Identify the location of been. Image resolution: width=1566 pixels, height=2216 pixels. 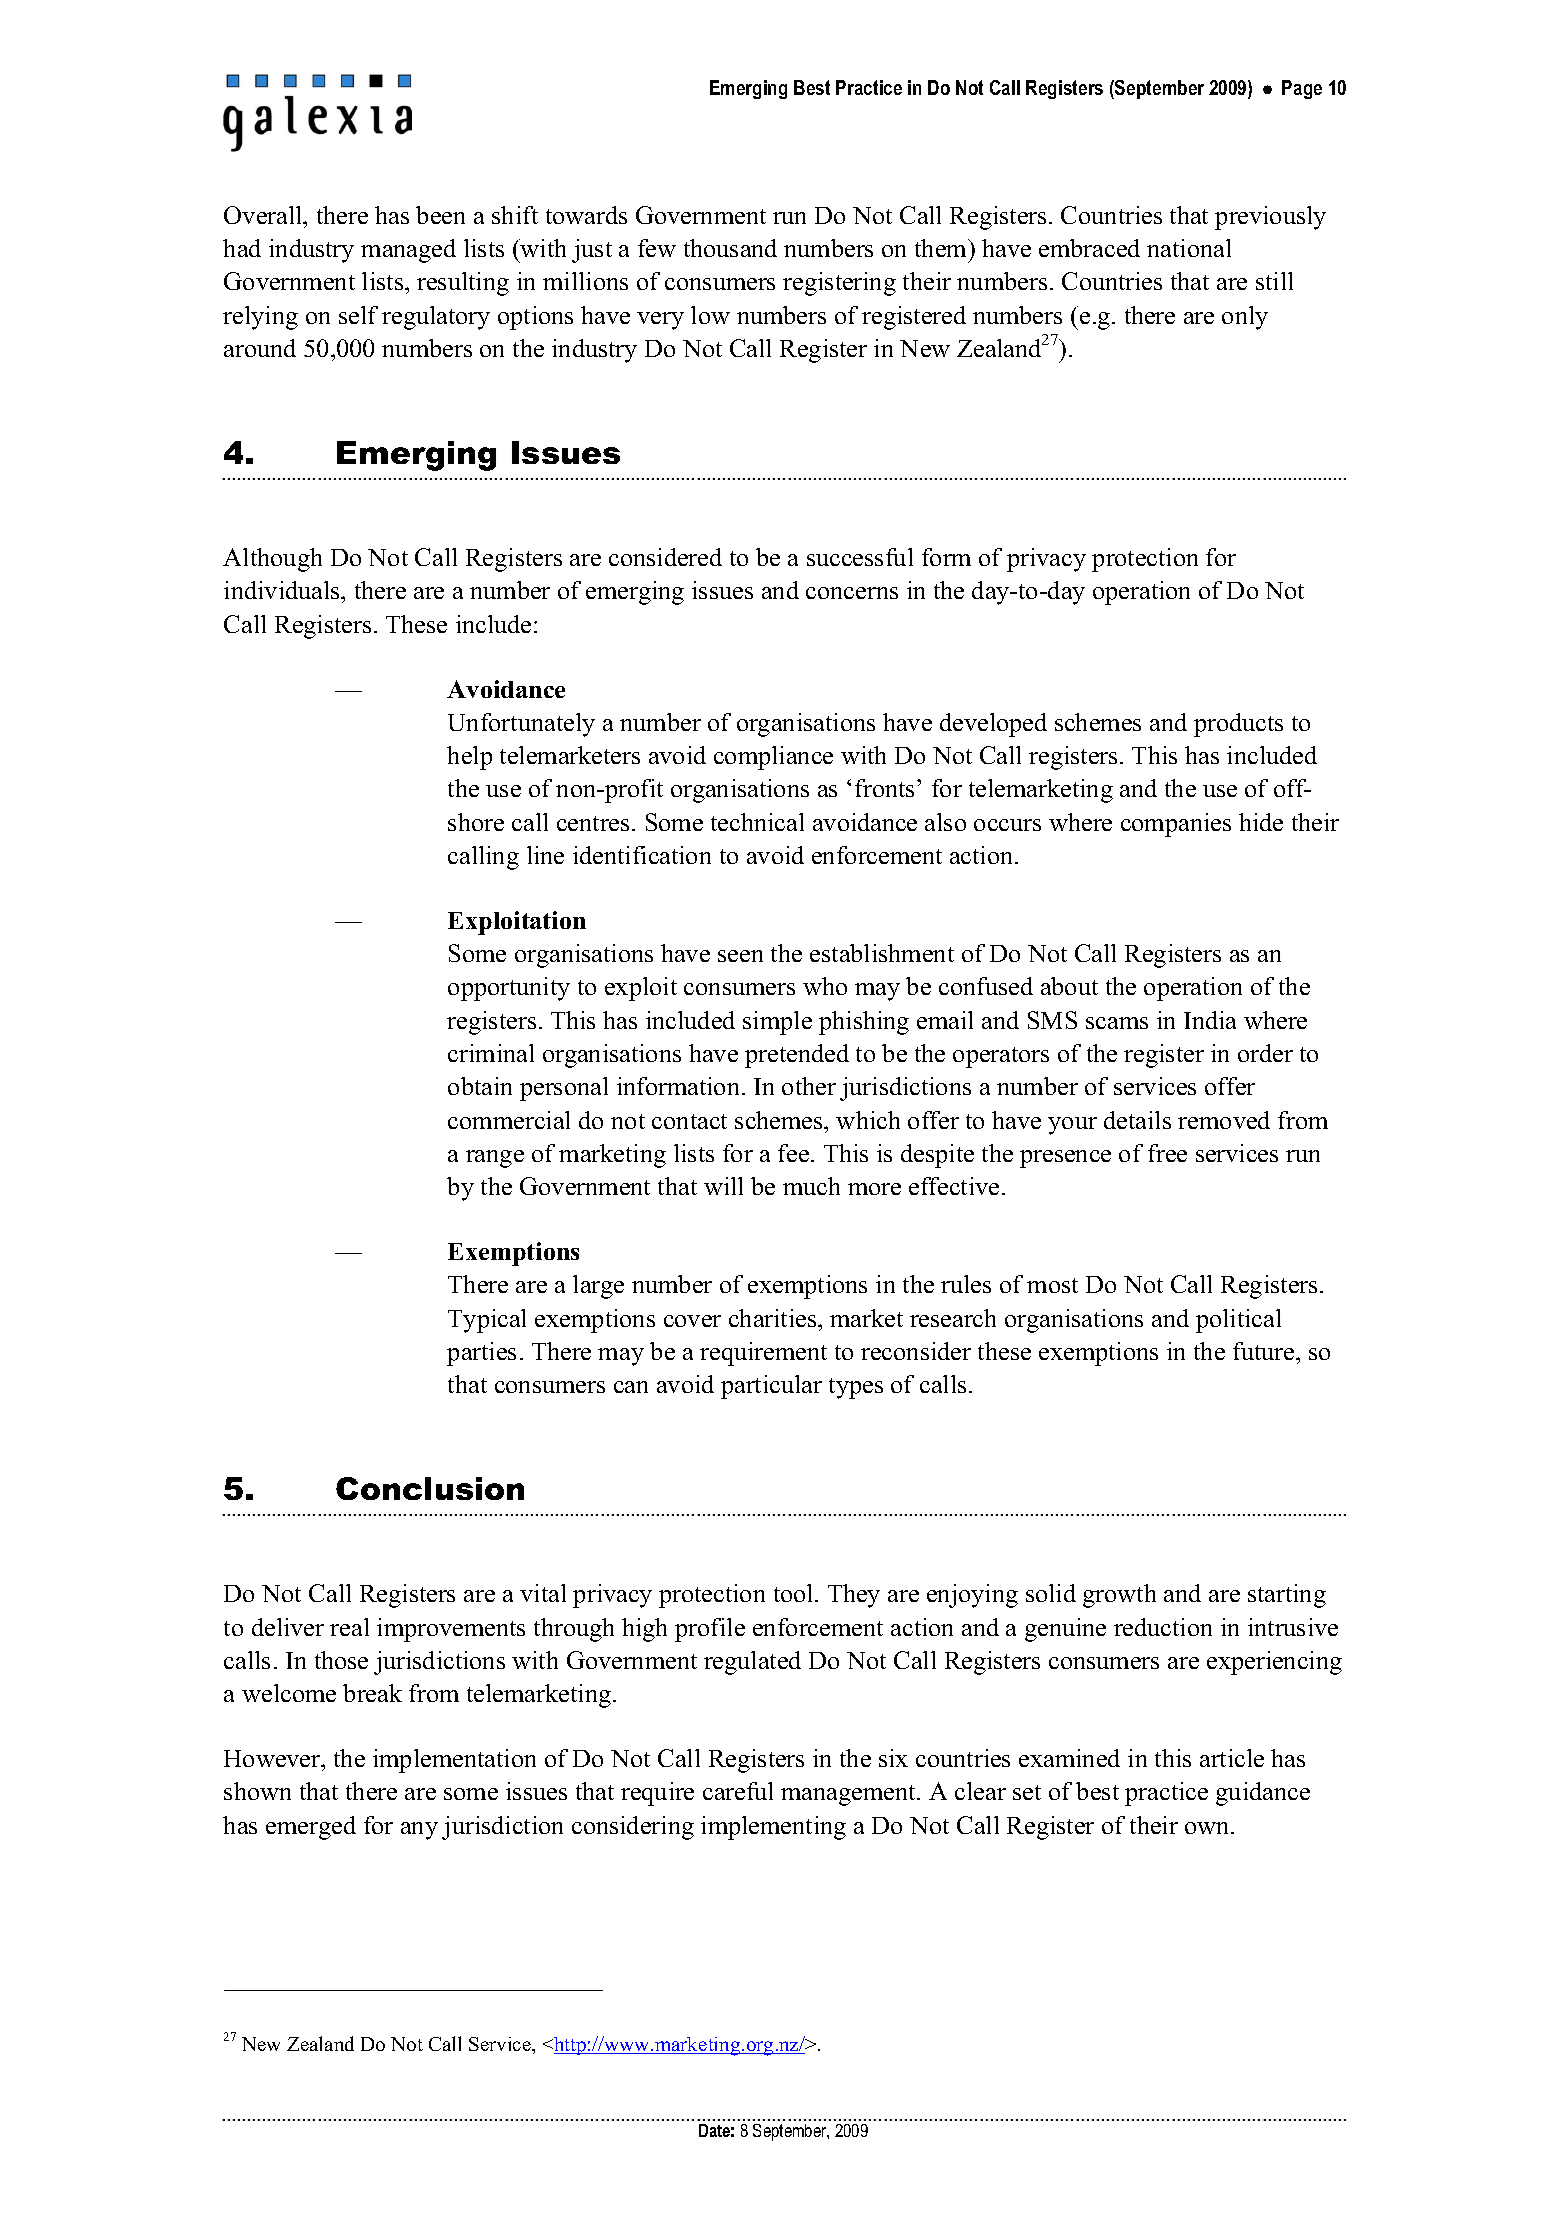
(440, 215).
